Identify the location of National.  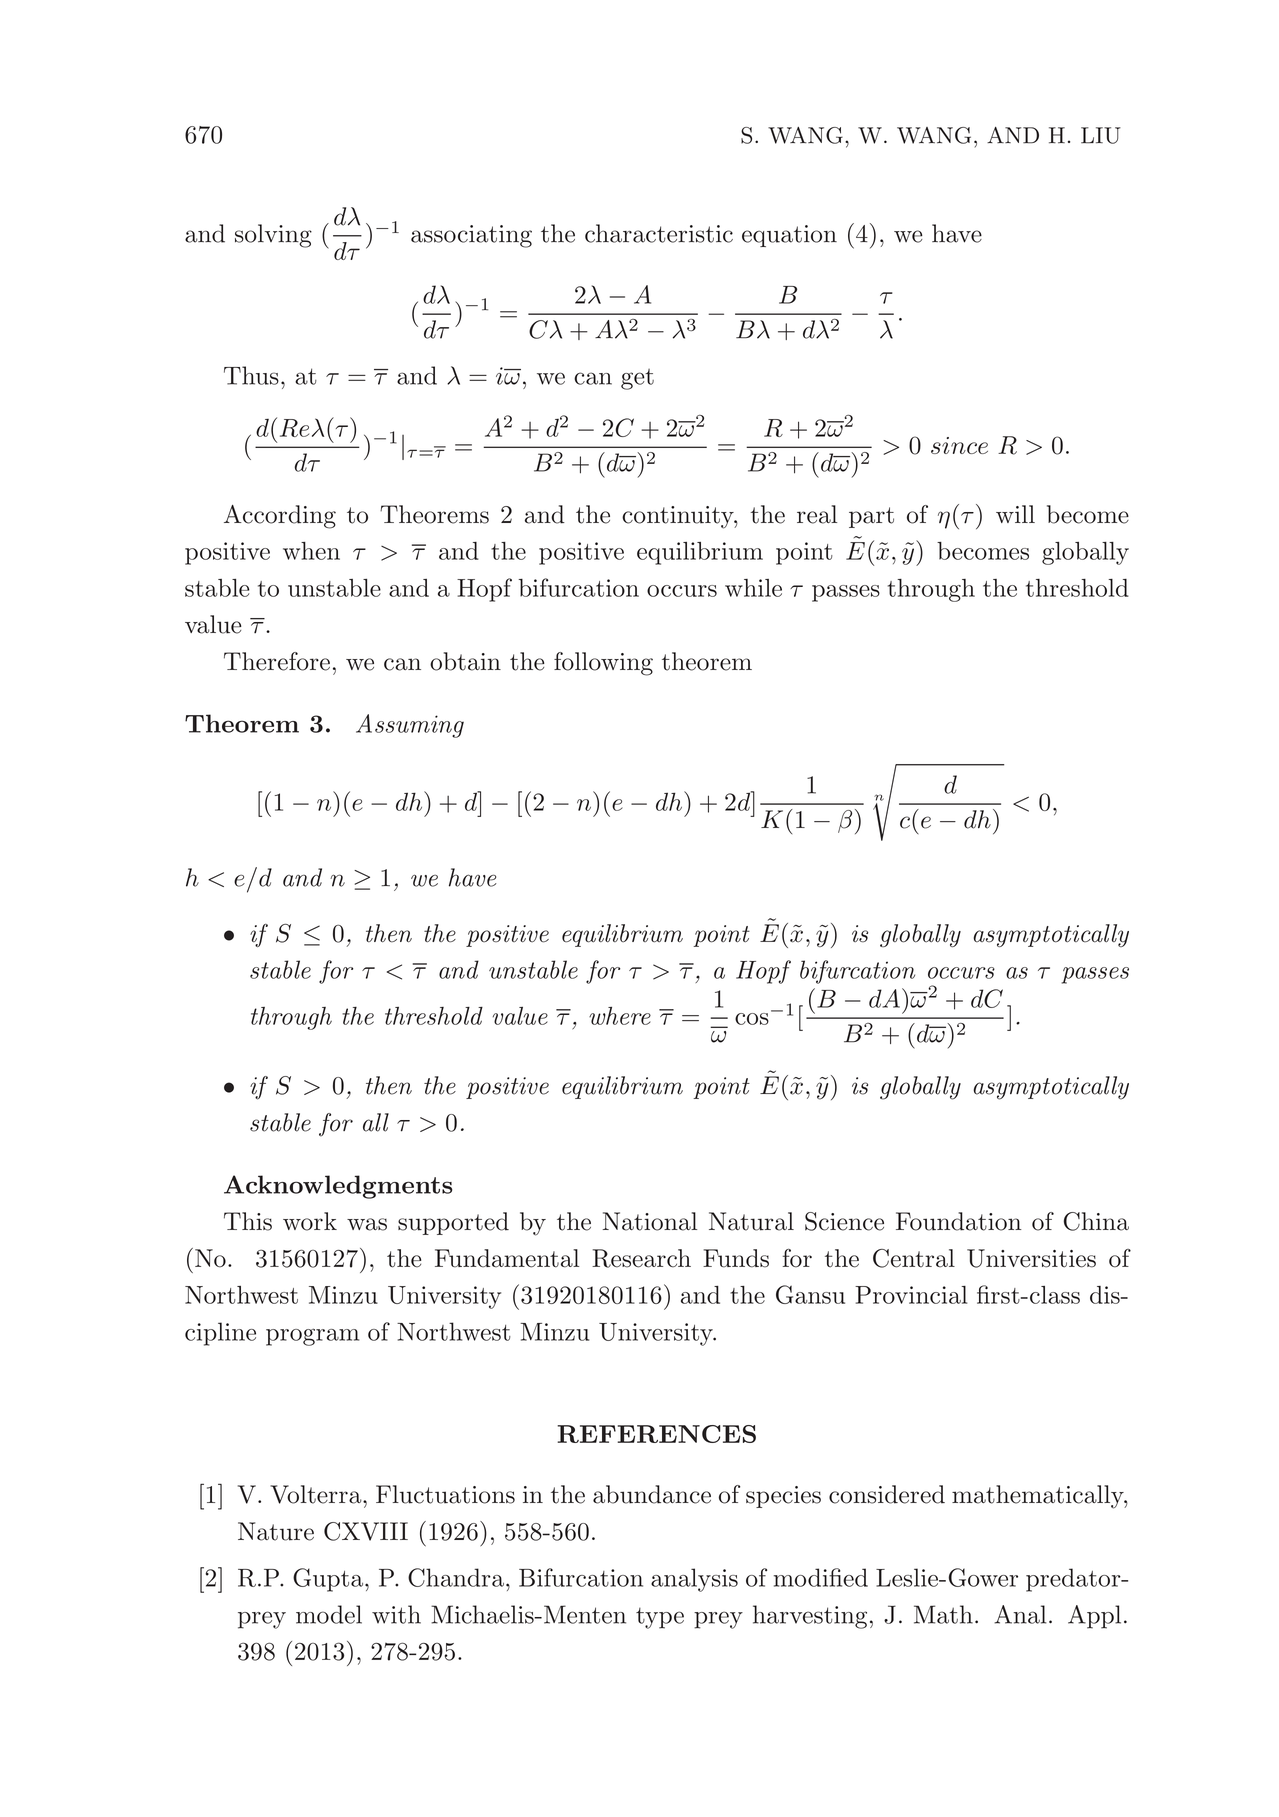
(650, 1221).
